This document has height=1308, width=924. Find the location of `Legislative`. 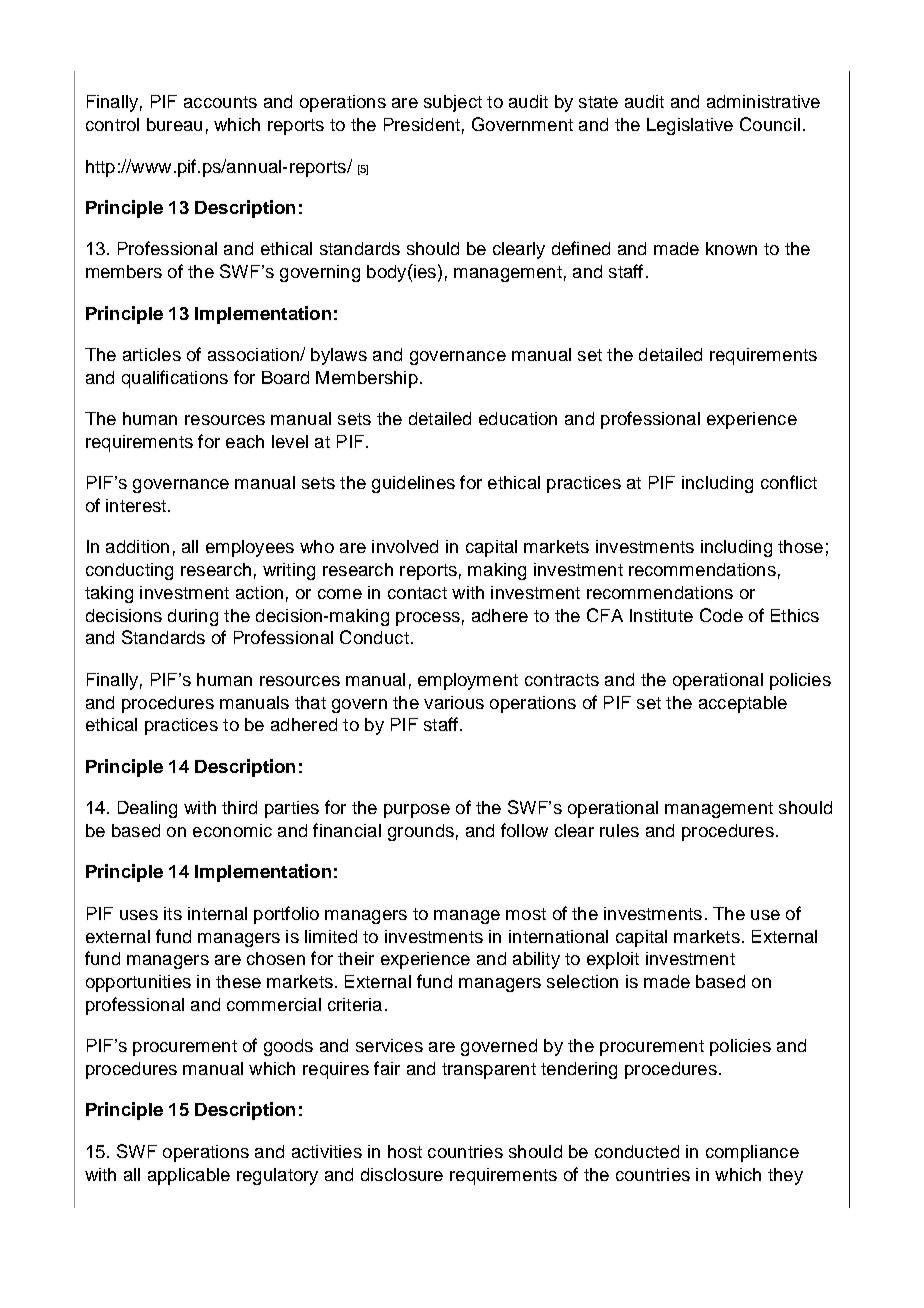

Legislative is located at coordinates (690, 126).
